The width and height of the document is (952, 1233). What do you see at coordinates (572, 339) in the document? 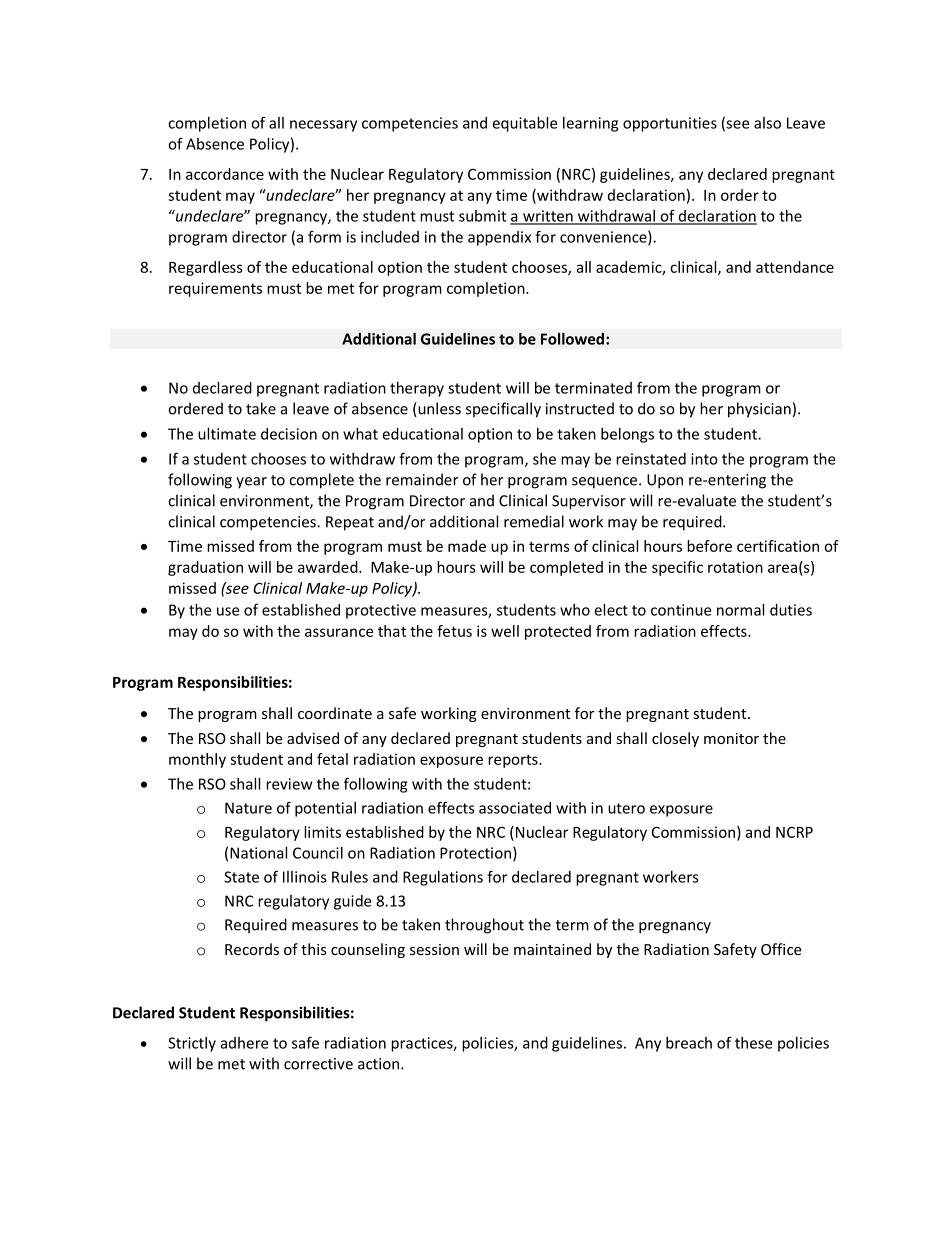
I see `Followed` at bounding box center [572, 339].
